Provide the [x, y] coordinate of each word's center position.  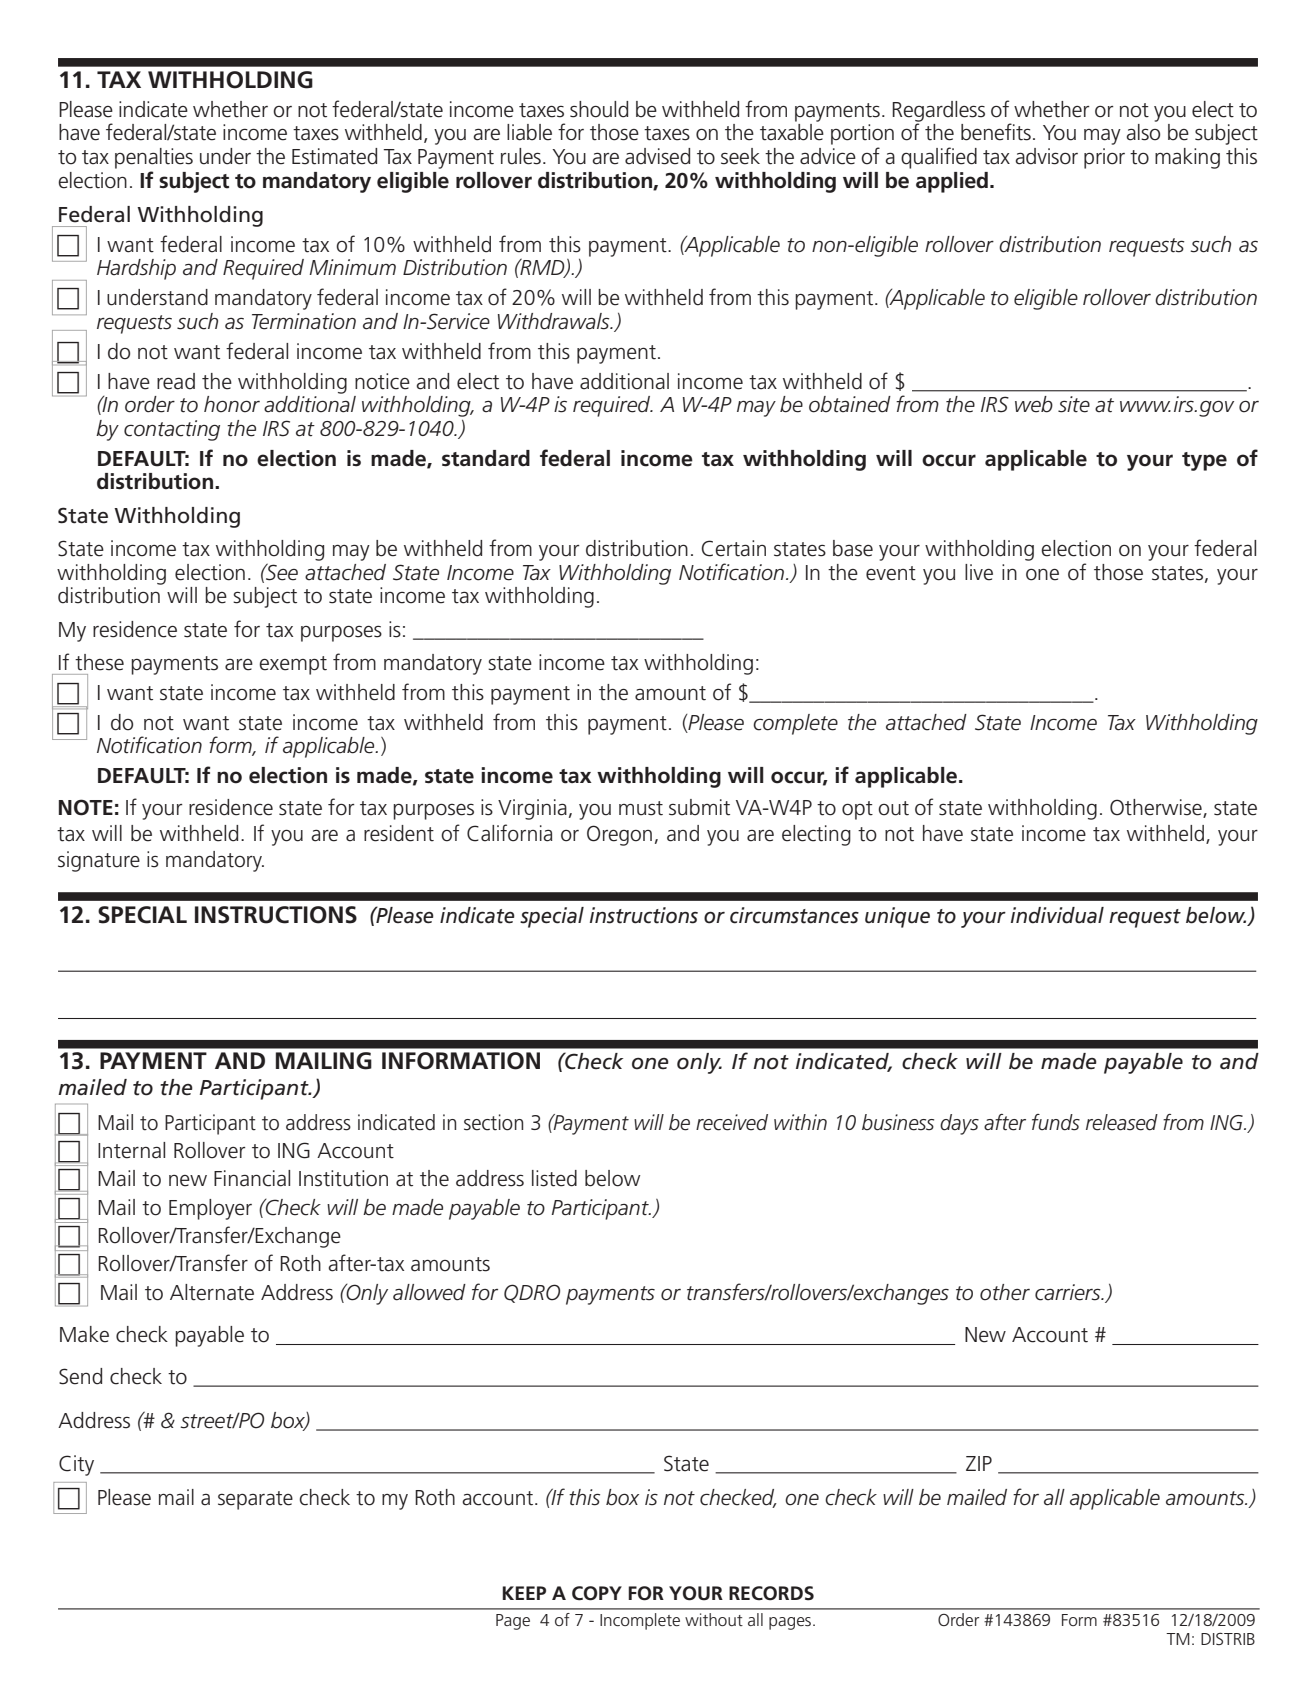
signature [99, 861]
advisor [1047, 156]
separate [255, 1500]
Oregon [619, 835]
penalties [154, 158]
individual [1057, 915]
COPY [597, 1593]
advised [657, 156]
